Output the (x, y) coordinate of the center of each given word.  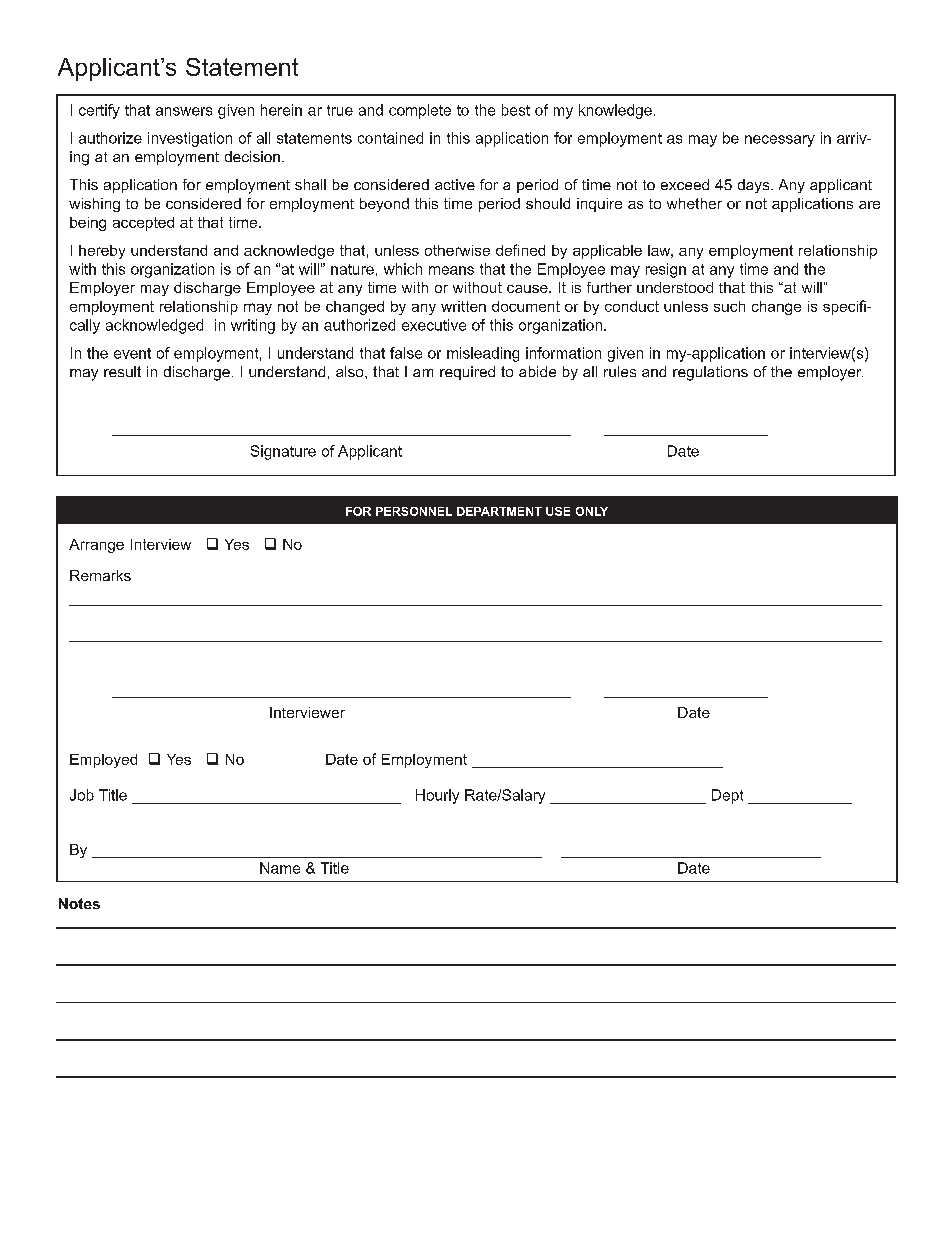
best (516, 110)
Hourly (437, 796)
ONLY (592, 511)
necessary (780, 141)
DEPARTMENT (499, 511)
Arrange (96, 546)
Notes (79, 903)
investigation (190, 139)
